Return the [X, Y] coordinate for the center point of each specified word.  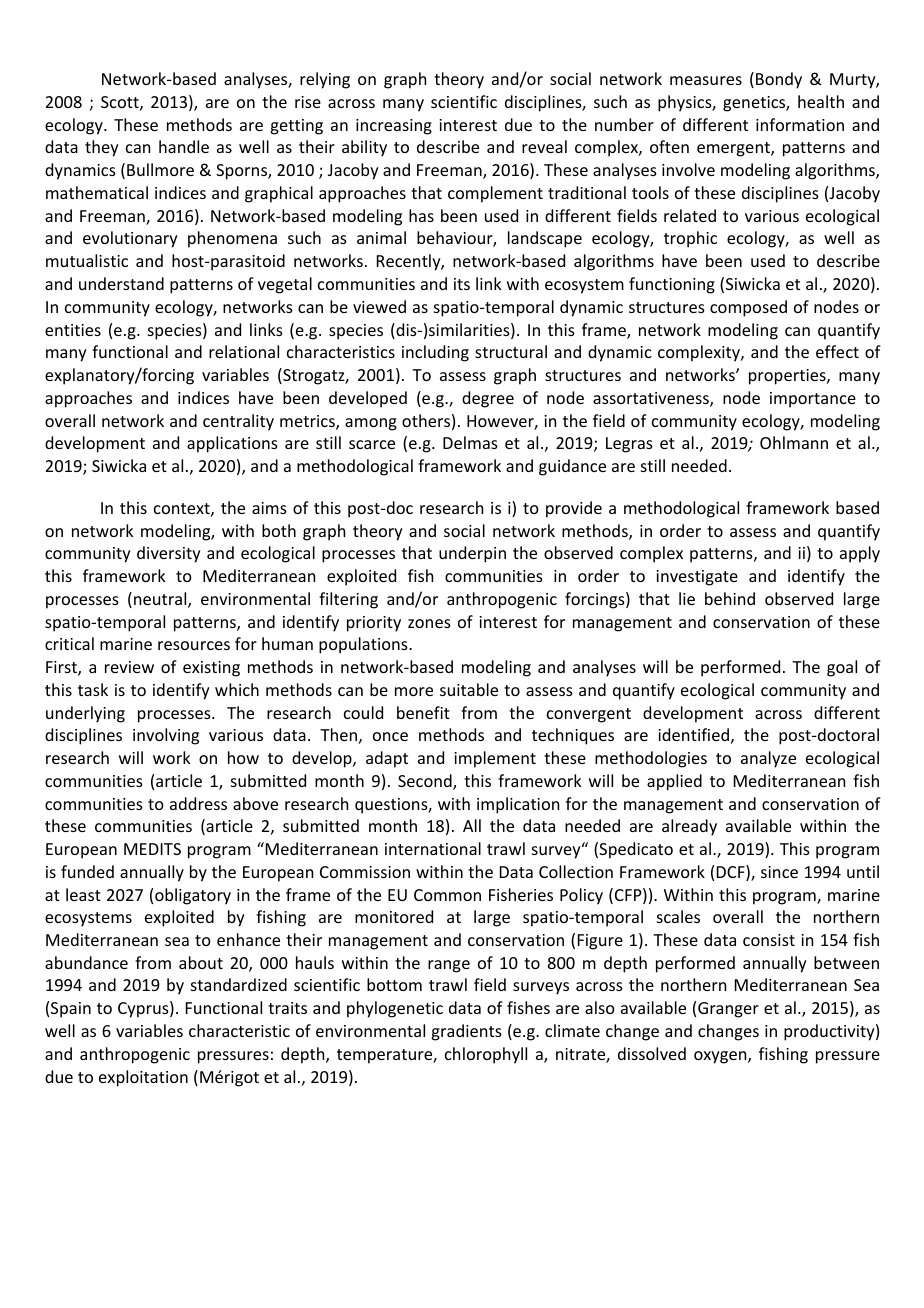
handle [184, 146]
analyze [768, 759]
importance [813, 400]
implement [495, 759]
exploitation [143, 1078]
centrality [238, 422]
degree [488, 399]
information [800, 124]
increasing [394, 127]
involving [166, 736]
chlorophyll [486, 1055]
